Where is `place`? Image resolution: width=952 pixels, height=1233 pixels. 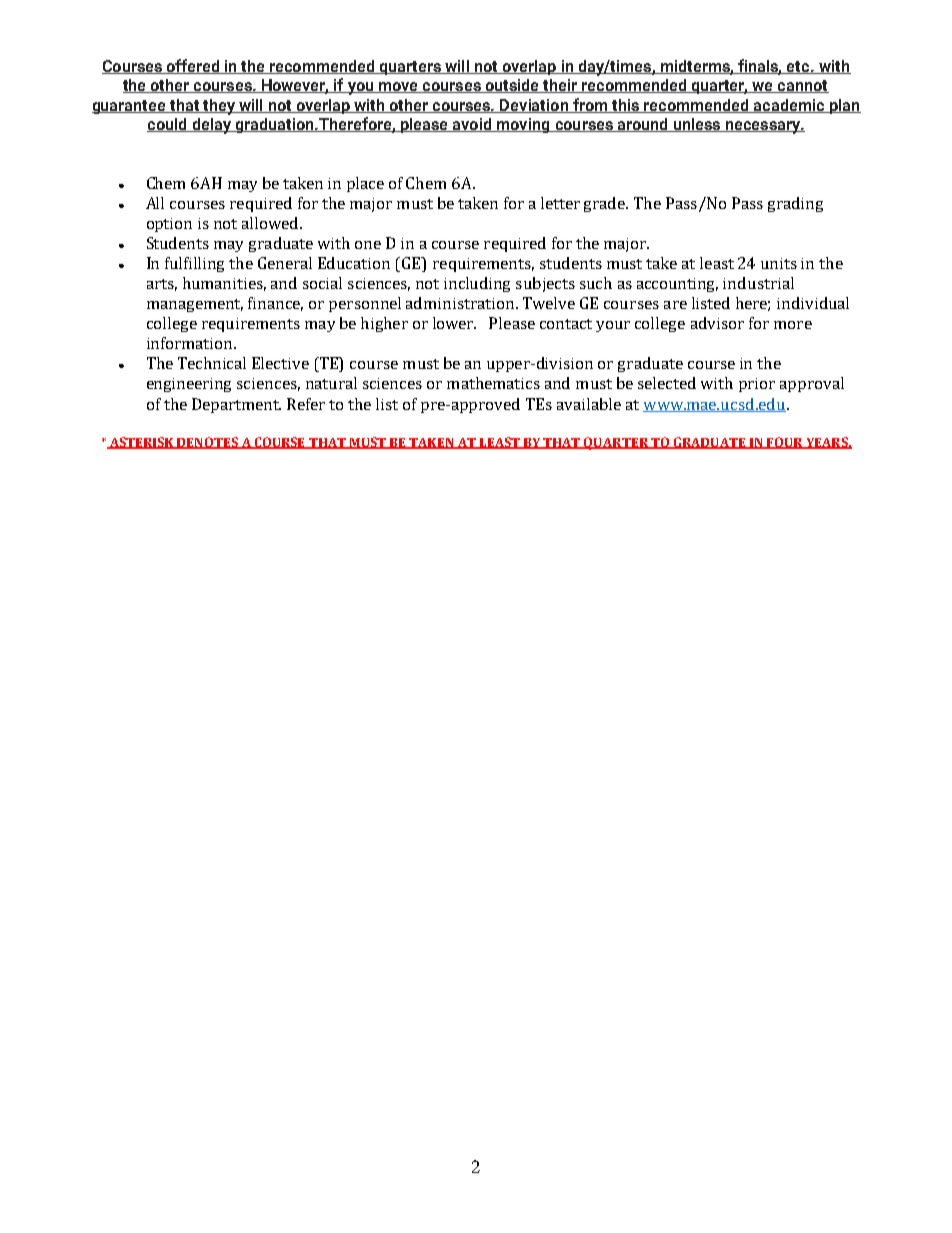 place is located at coordinates (365, 184).
